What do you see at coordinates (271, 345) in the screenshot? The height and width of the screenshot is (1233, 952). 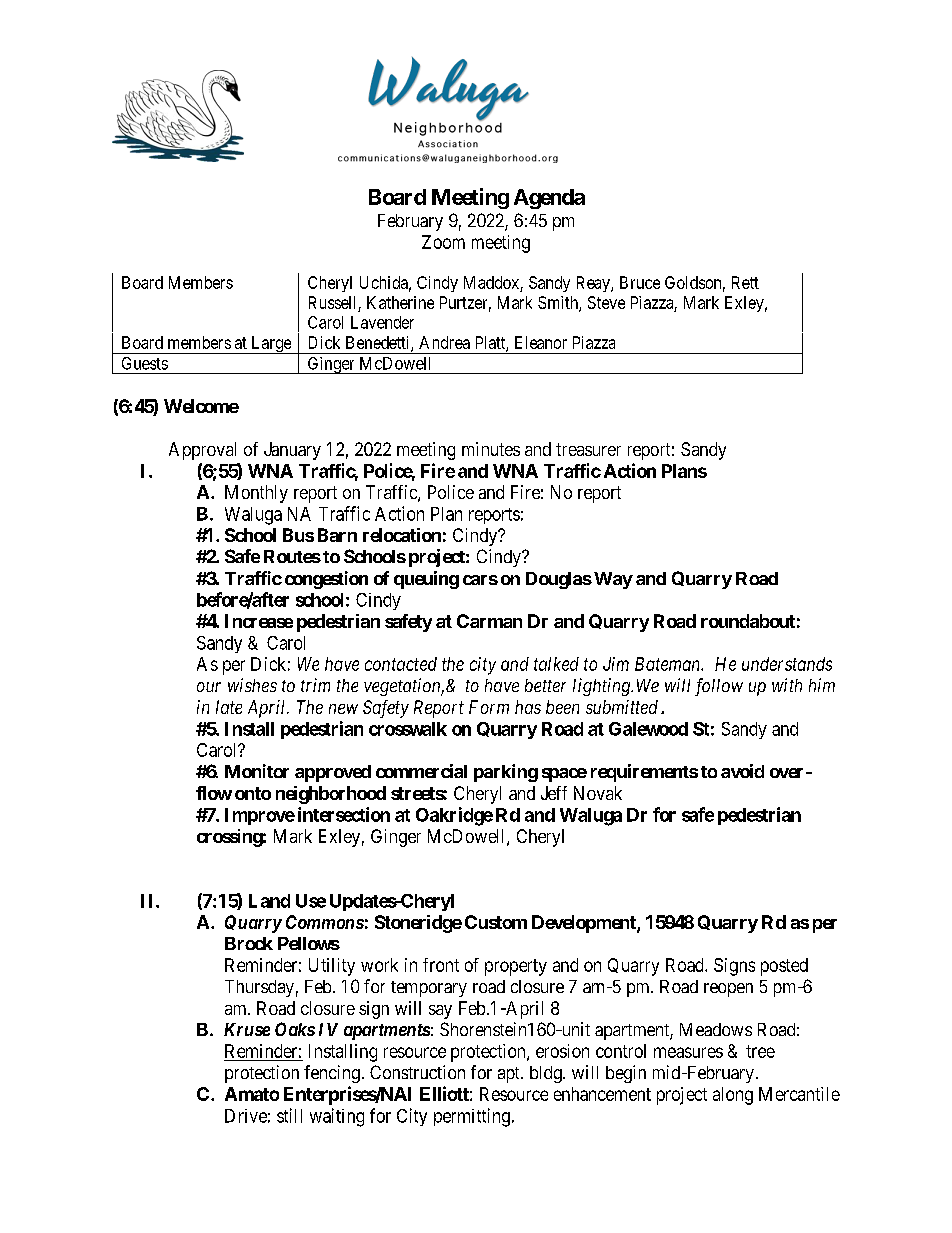 I see `Large` at bounding box center [271, 345].
